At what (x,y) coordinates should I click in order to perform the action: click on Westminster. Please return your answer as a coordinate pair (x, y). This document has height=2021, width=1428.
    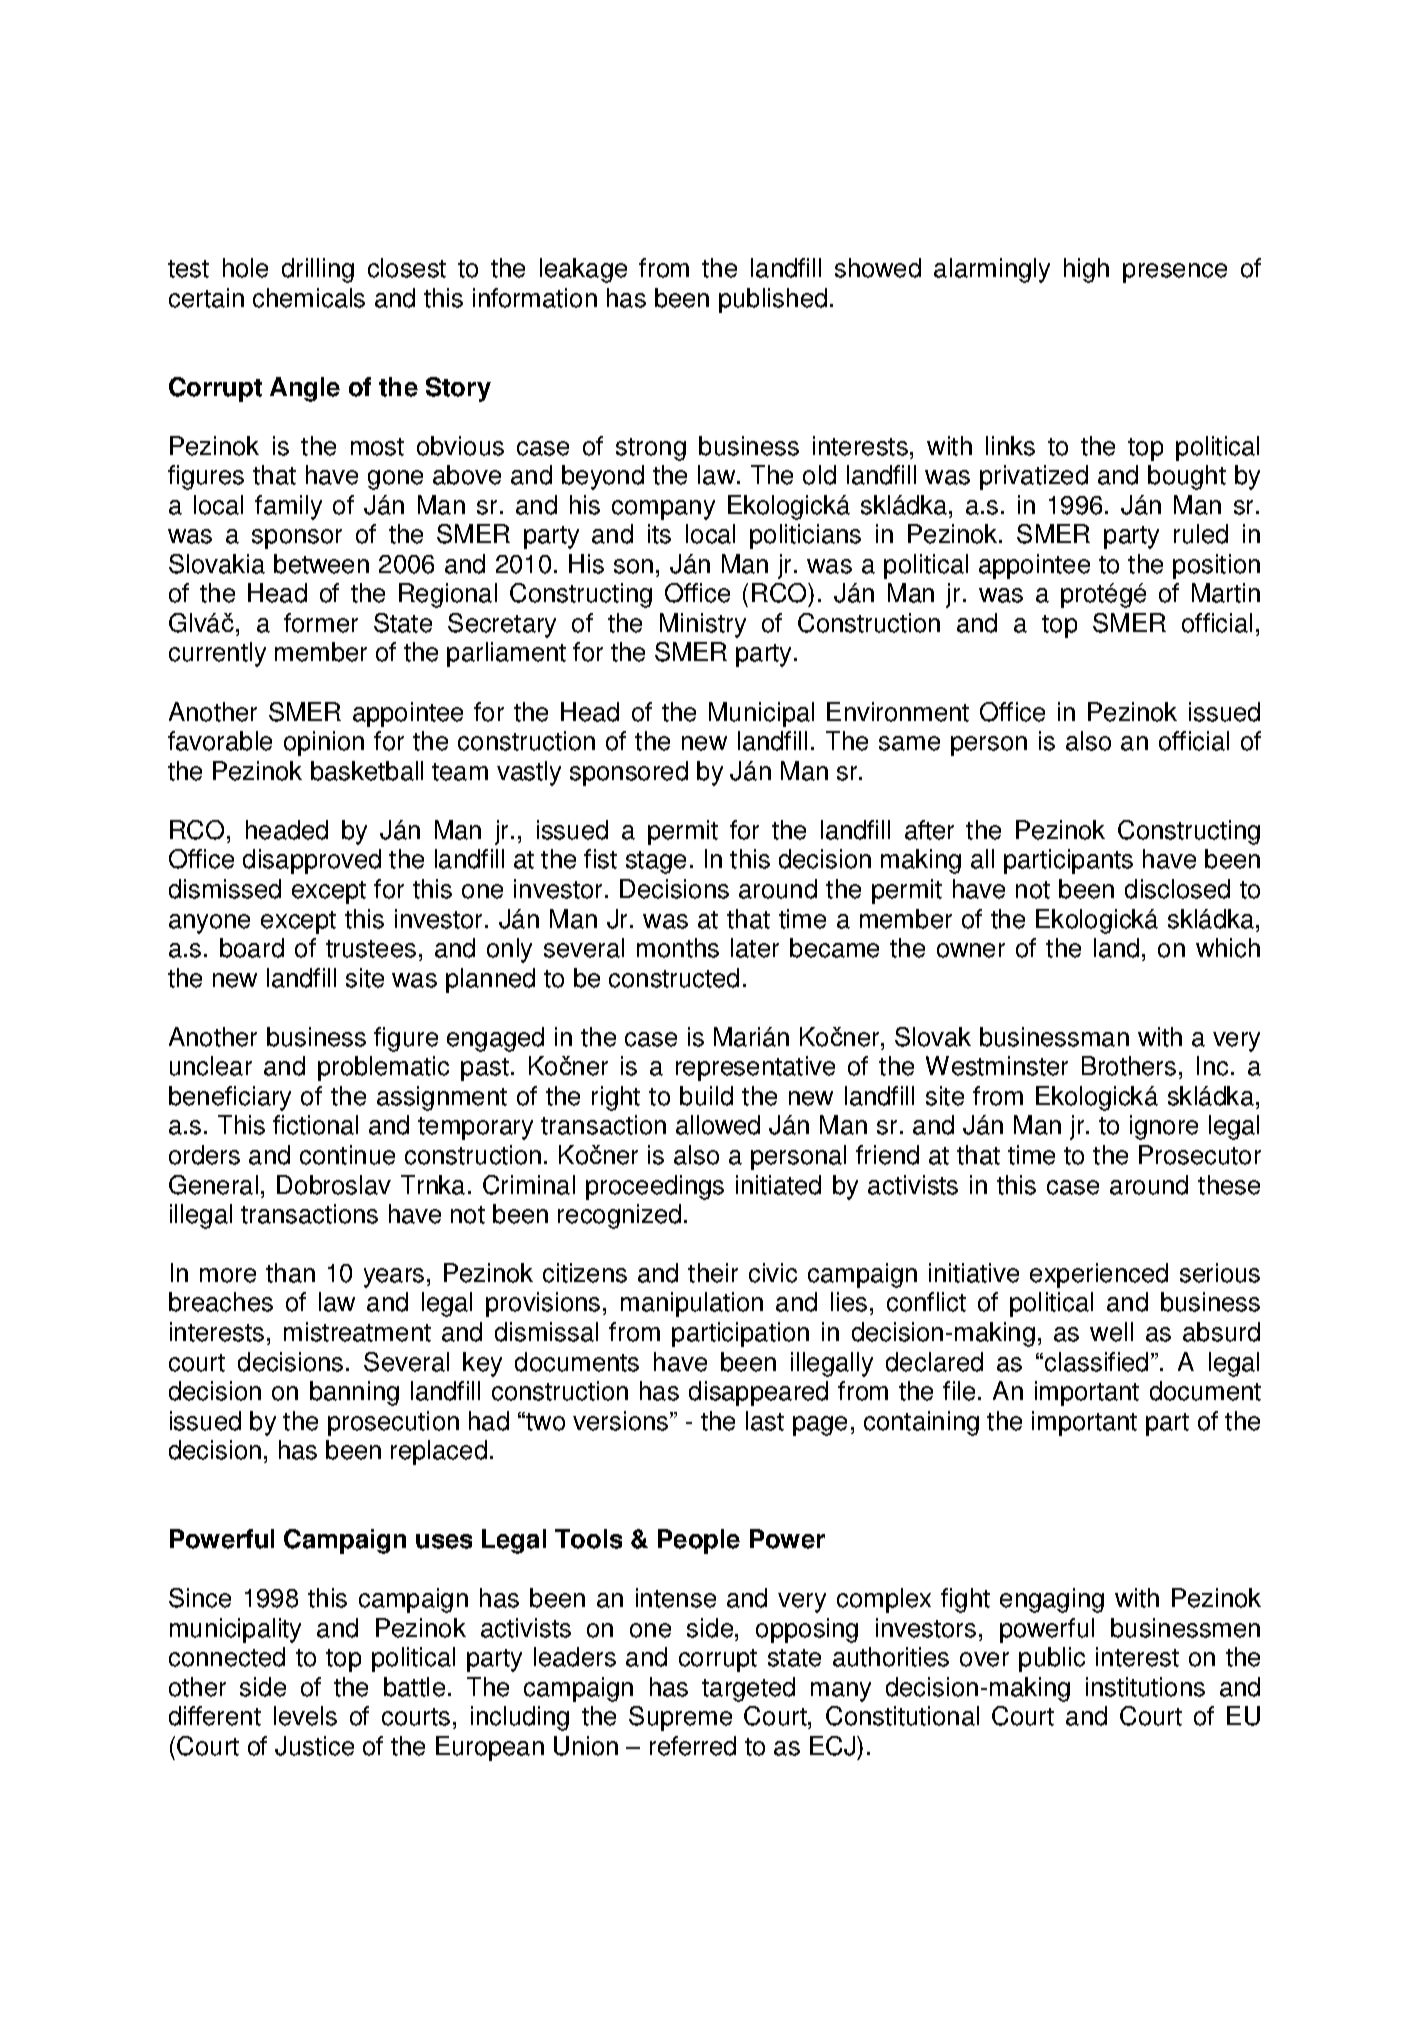
    Looking at the image, I should click on (997, 1066).
